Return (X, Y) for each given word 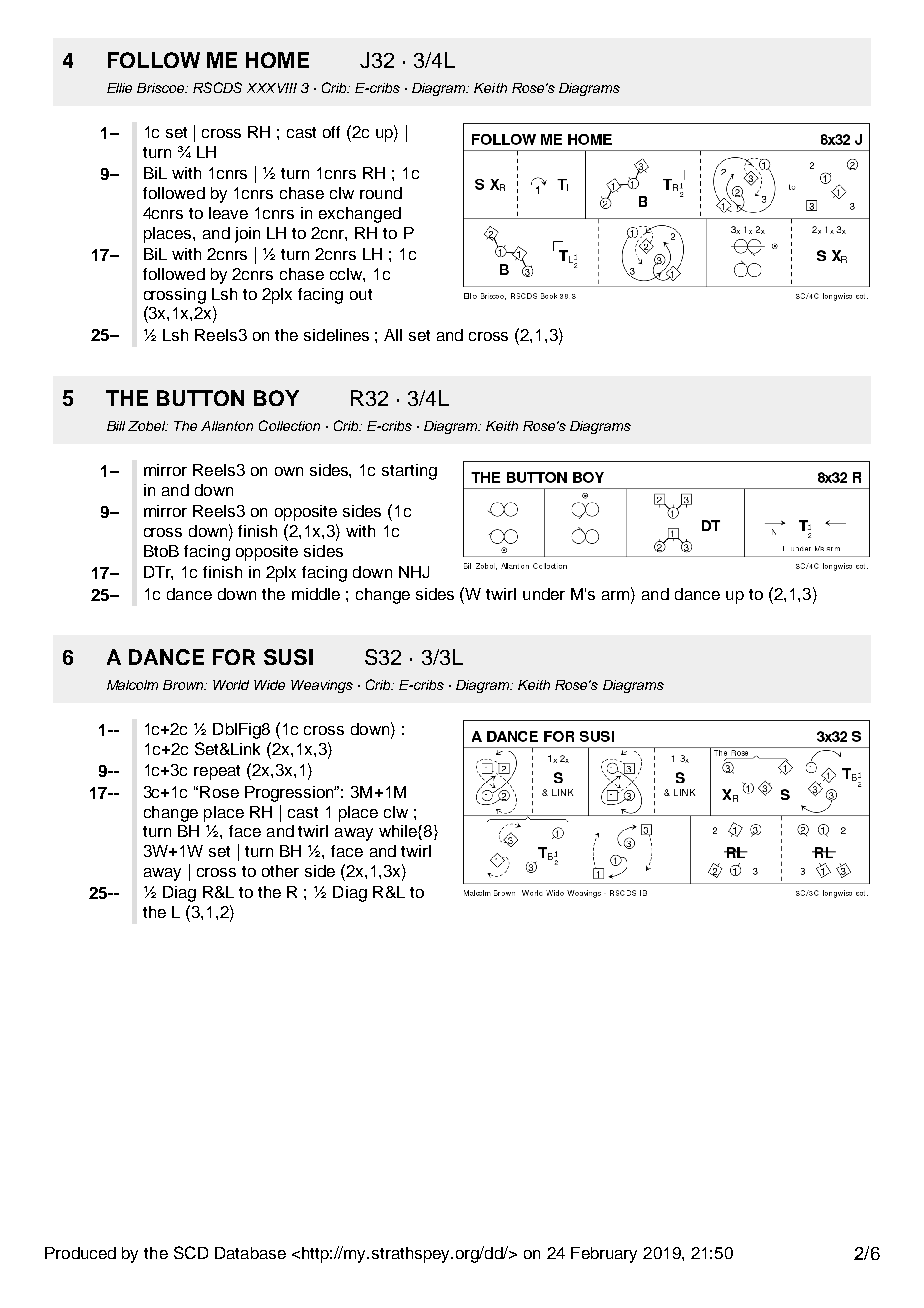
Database (250, 1253)
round (381, 193)
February (604, 1255)
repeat (217, 772)
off (331, 132)
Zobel (148, 426)
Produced (80, 1253)
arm (617, 595)
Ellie (119, 88)
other (280, 871)
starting (409, 472)
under (544, 594)
